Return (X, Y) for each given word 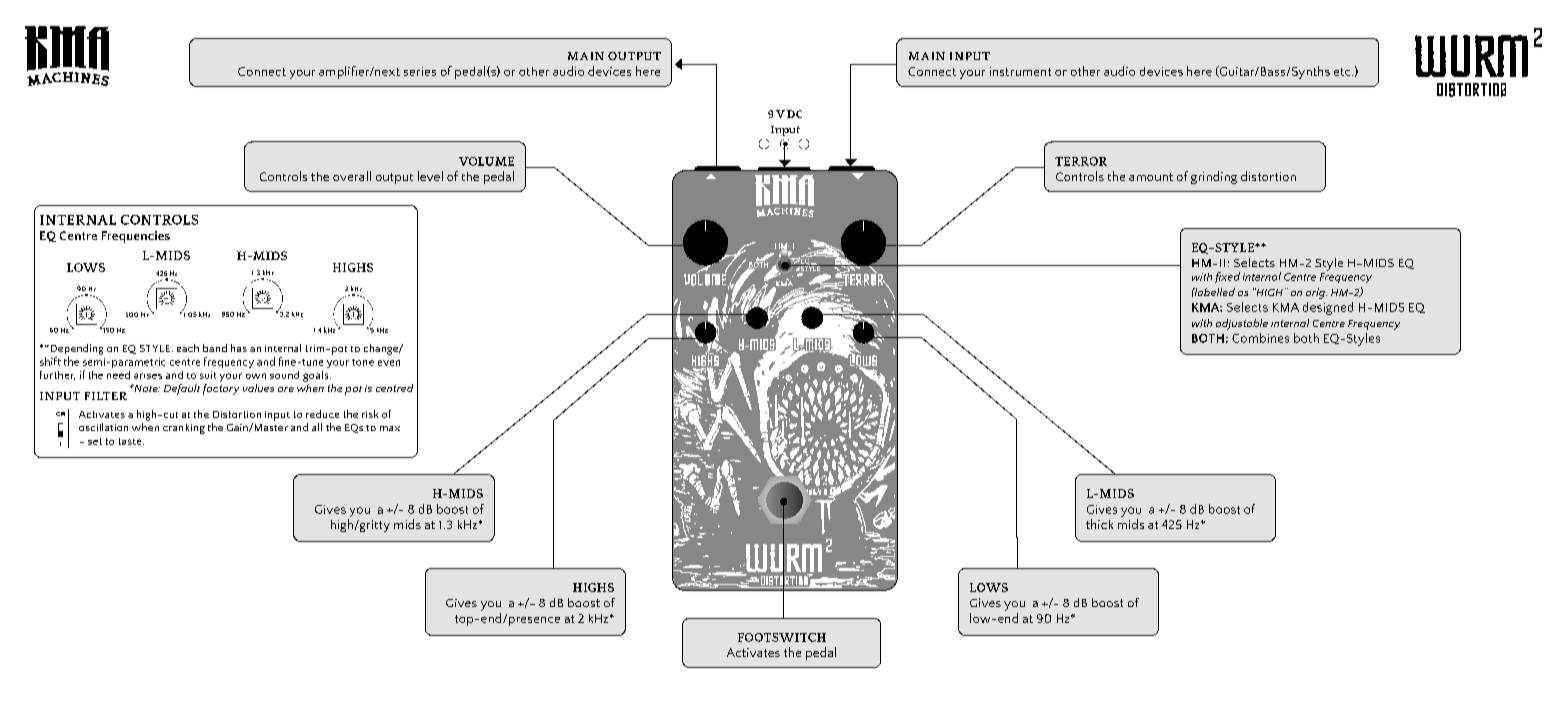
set (95, 441)
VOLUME (486, 161)
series (420, 71)
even (389, 363)
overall (352, 176)
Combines (1260, 338)
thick (1099, 524)
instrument (1020, 71)
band (215, 348)
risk (370, 414)
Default (182, 389)
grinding (1214, 177)
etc (1343, 72)
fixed (1227, 277)
